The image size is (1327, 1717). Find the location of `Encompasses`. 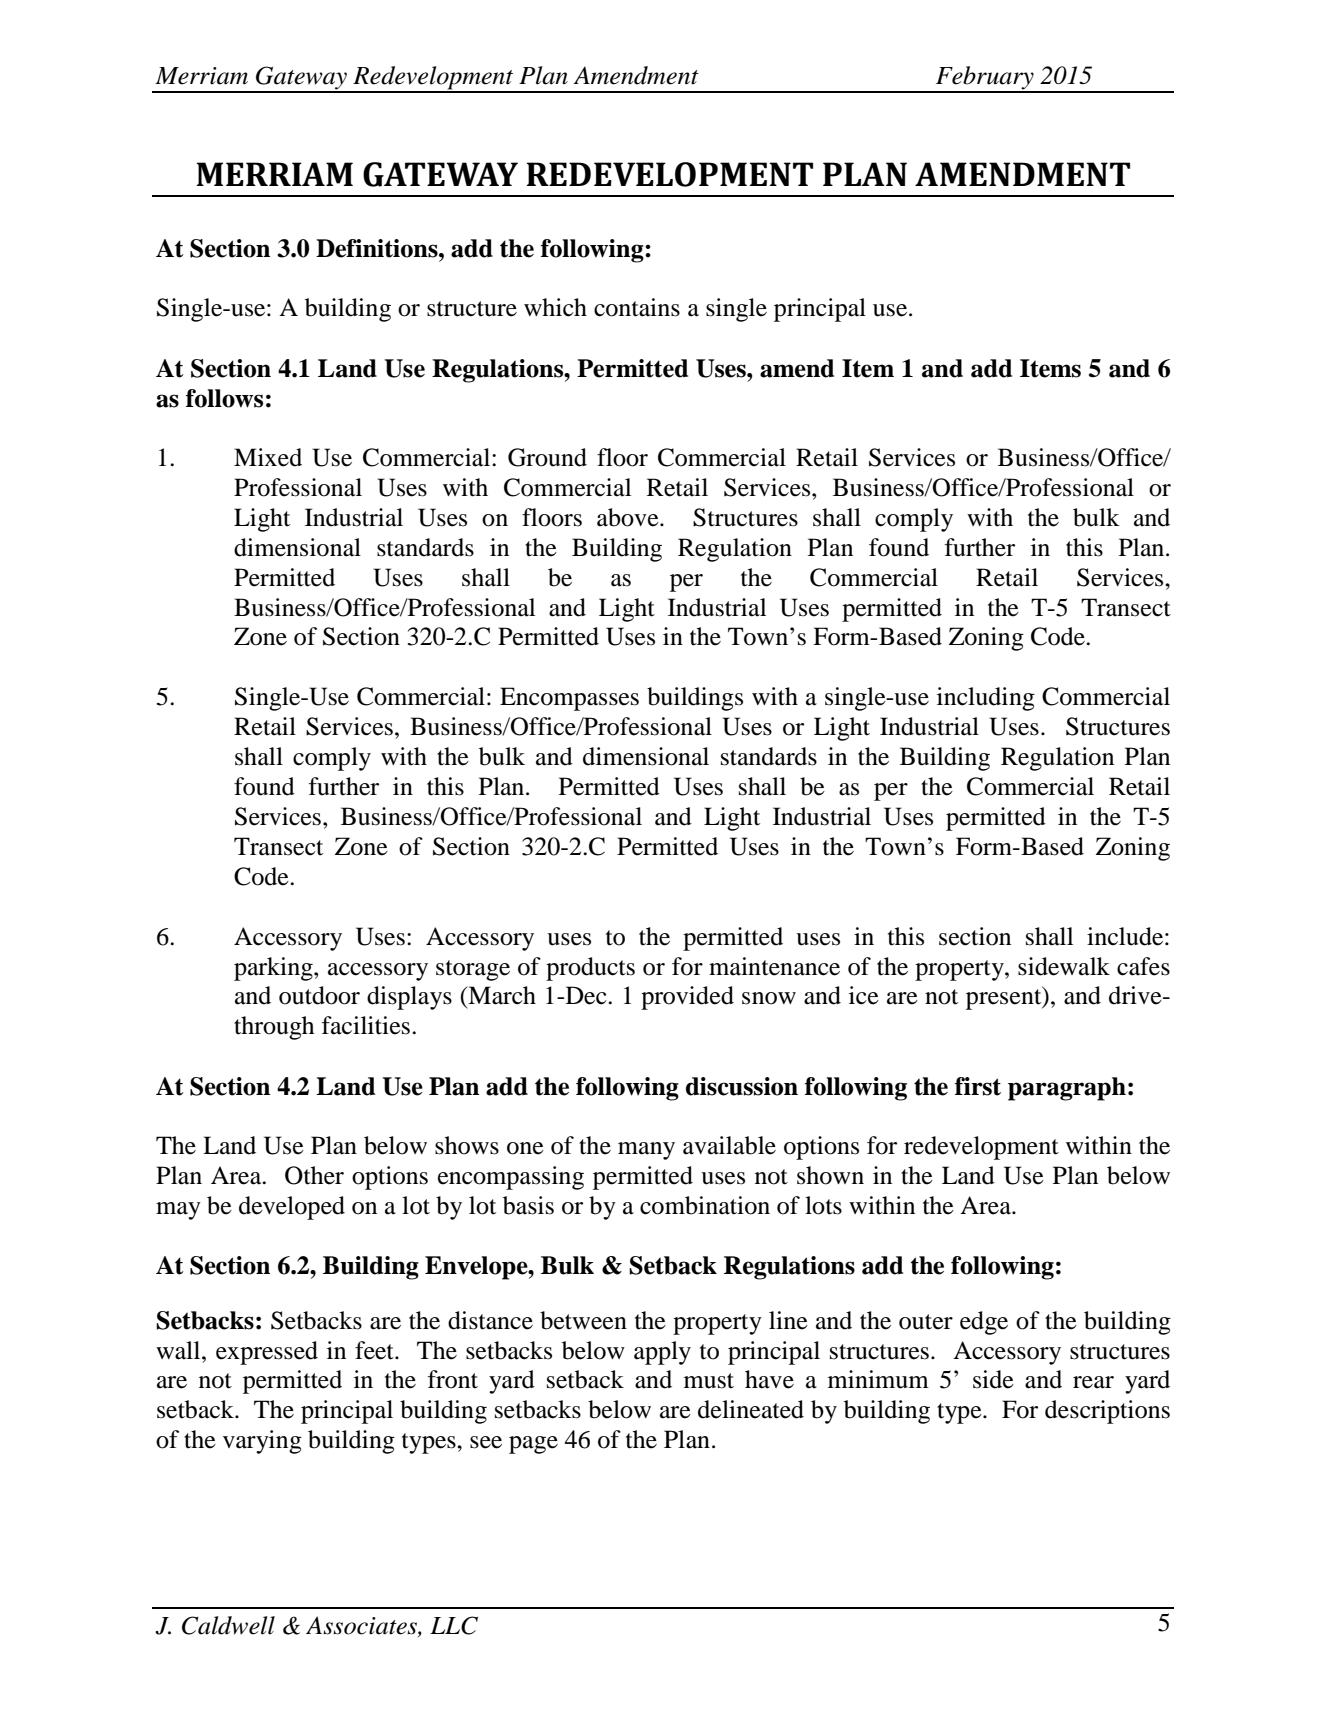

Encompasses is located at coordinates (569, 699).
